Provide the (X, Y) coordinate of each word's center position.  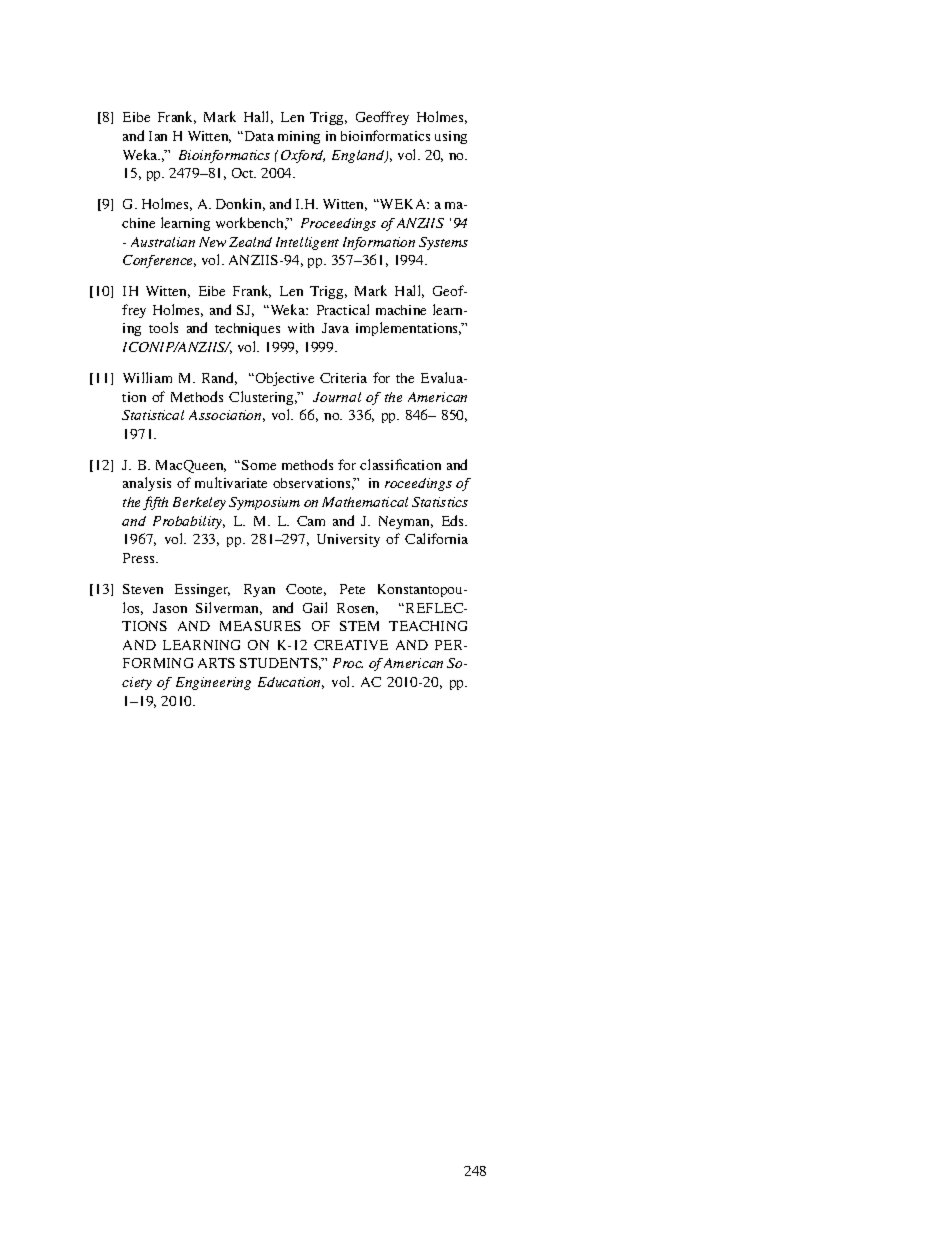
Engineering (213, 683)
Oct (244, 173)
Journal (337, 397)
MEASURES (260, 626)
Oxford (303, 156)
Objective (285, 379)
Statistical (153, 415)
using (451, 137)
